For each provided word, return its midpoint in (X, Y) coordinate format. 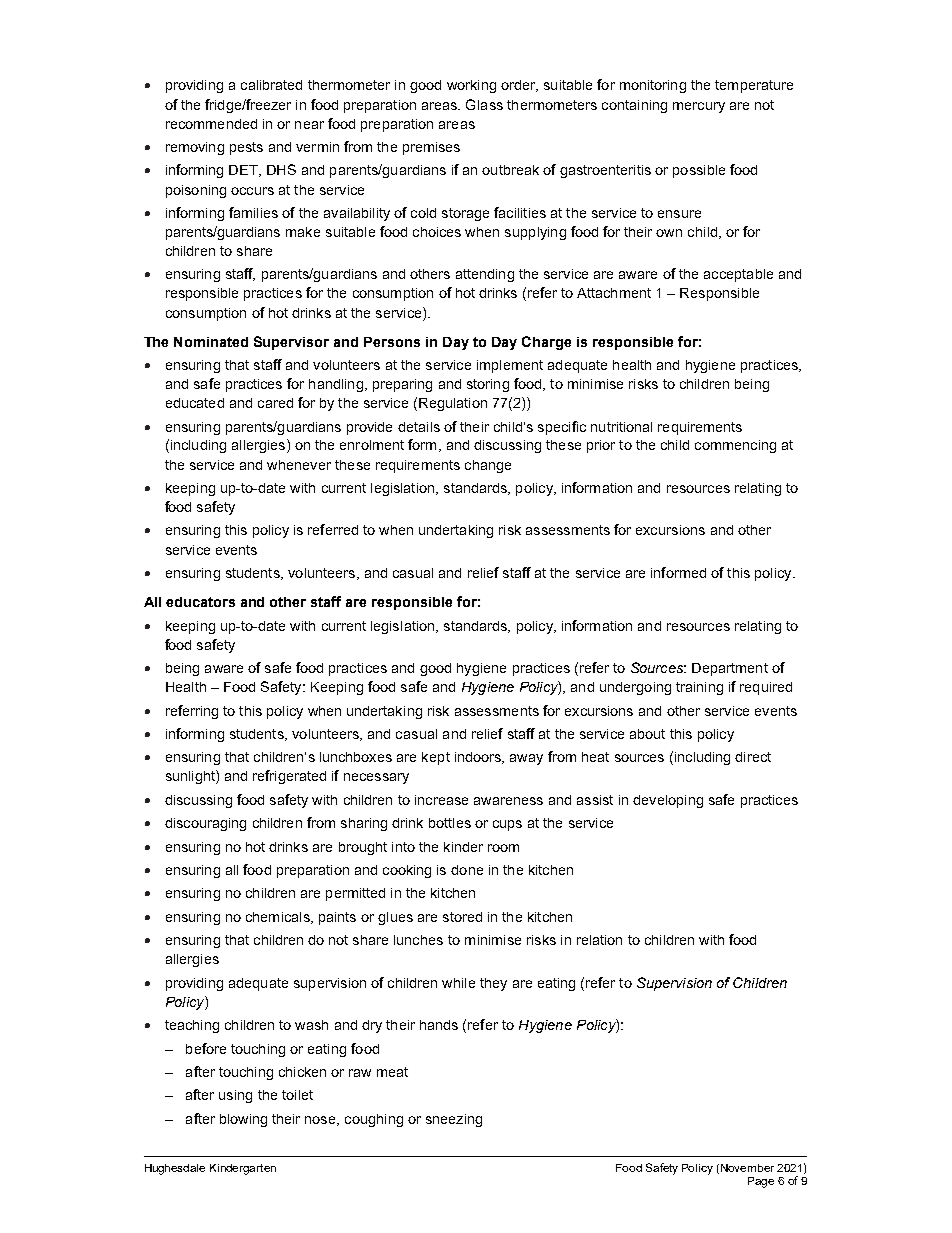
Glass (484, 104)
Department (730, 669)
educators (200, 602)
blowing (243, 1120)
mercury (699, 107)
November (747, 1168)
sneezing (454, 1120)
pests (246, 148)
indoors (479, 758)
